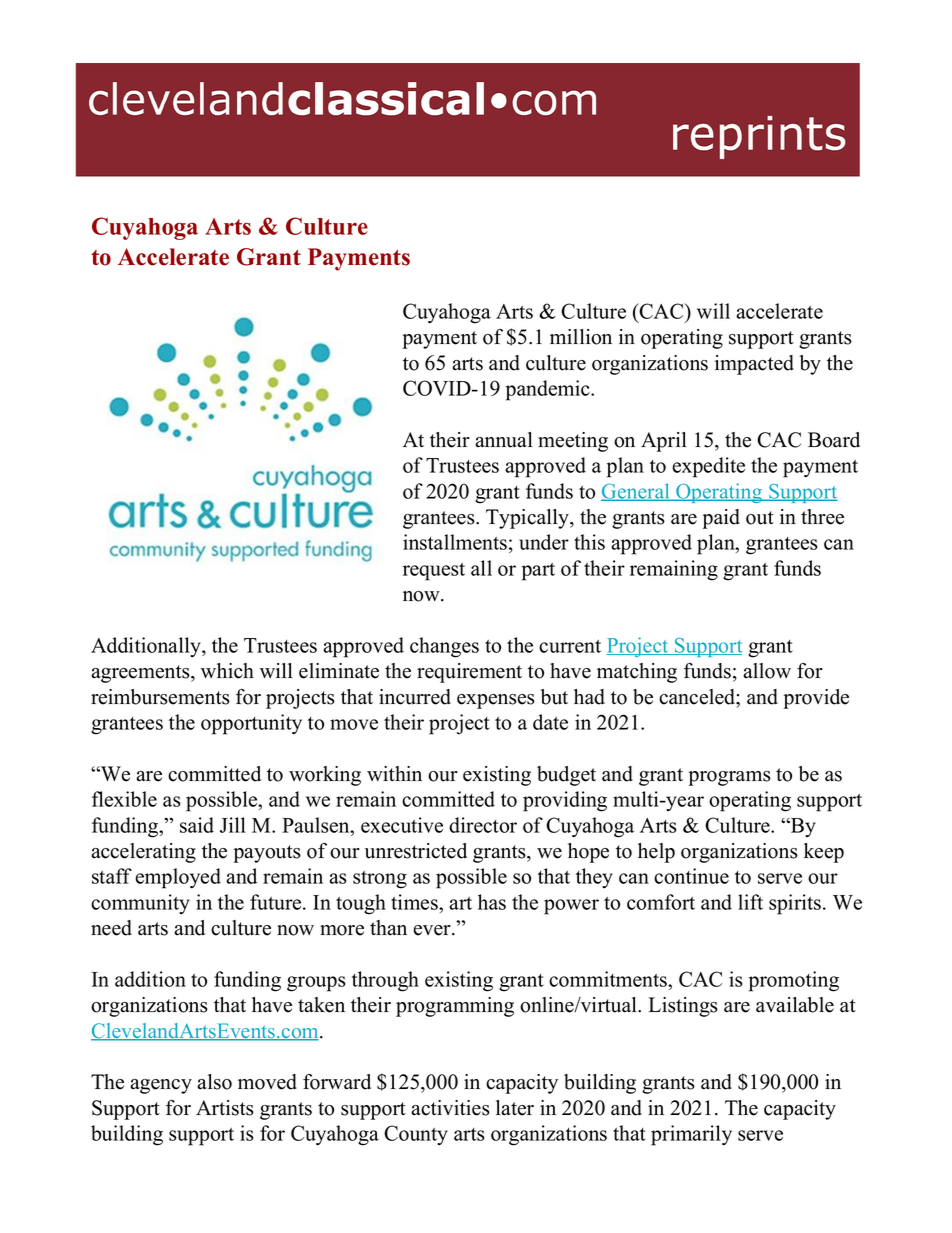  What do you see at coordinates (227, 671) in the screenshot?
I see `which` at bounding box center [227, 671].
